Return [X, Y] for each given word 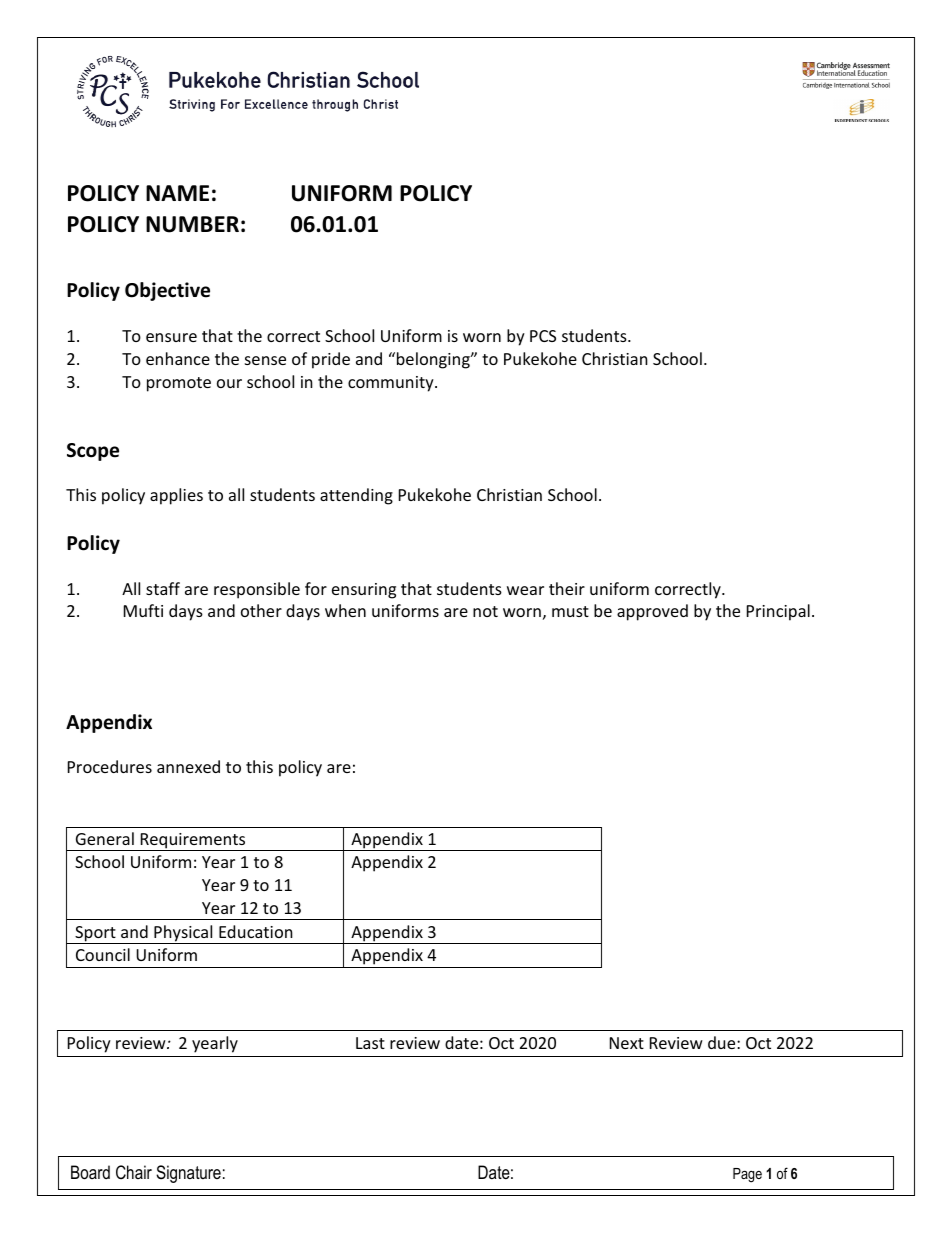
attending [356, 496]
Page [747, 1175]
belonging [433, 360]
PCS [543, 336]
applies [176, 496]
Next [627, 1043]
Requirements [193, 842]
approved [652, 612]
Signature [188, 1174]
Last [370, 1043]
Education [256, 931]
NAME [177, 193]
